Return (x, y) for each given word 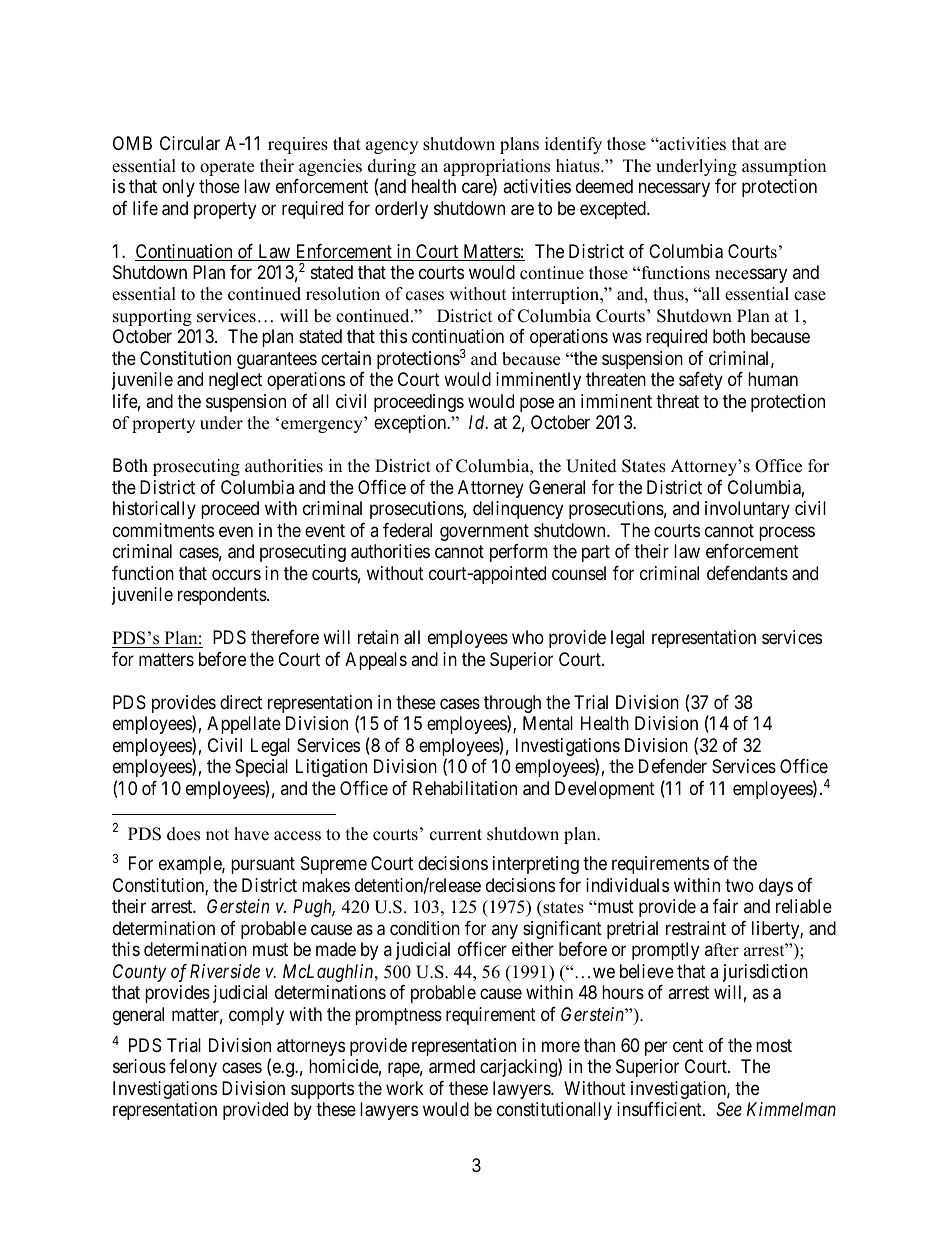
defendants (747, 573)
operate (227, 168)
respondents (222, 596)
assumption (784, 167)
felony (193, 1068)
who (528, 637)
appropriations (496, 169)
